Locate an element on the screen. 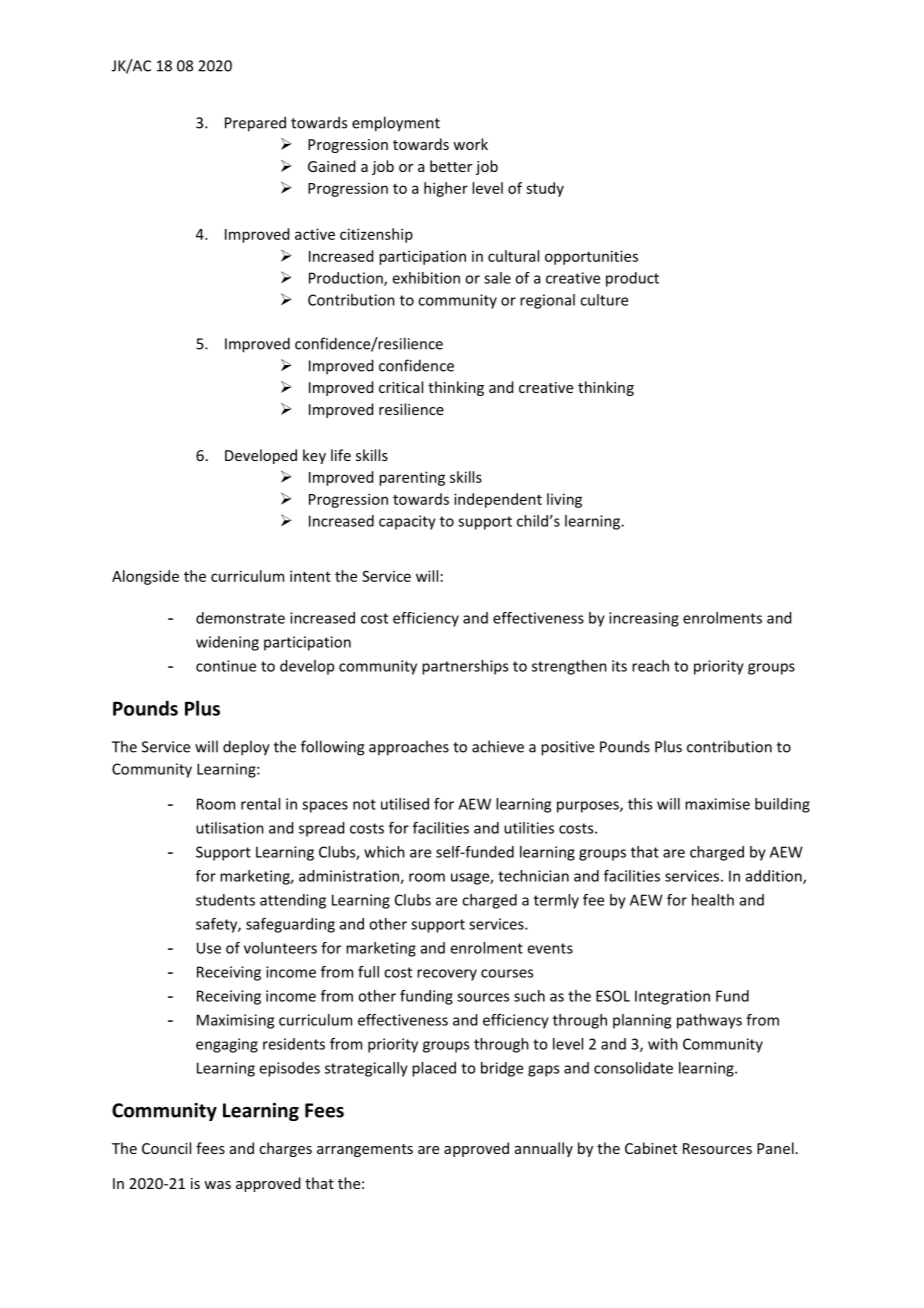 This screenshot has height=1308, width=924. utilisation is located at coordinates (230, 828).
